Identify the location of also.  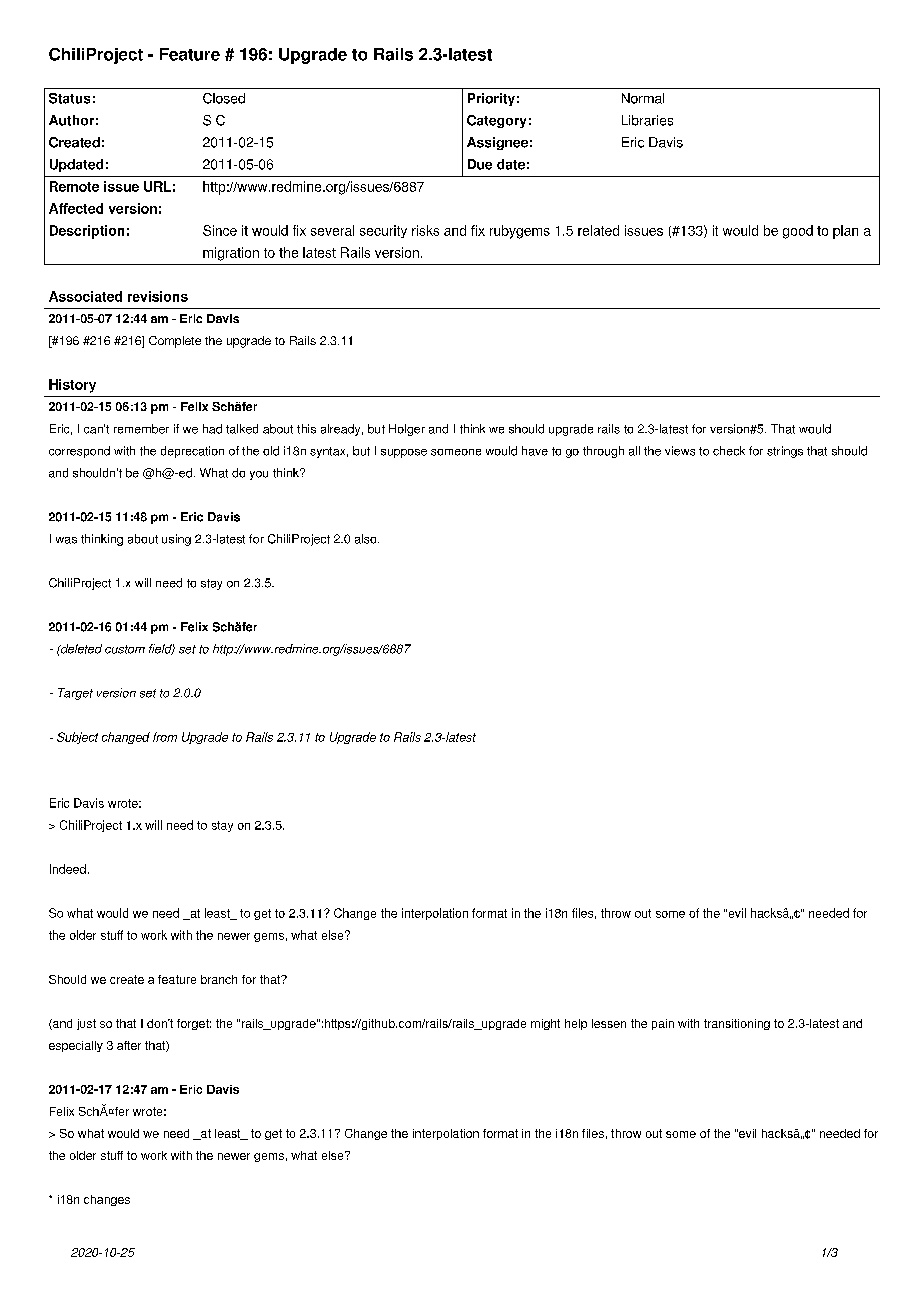
(367, 539).
